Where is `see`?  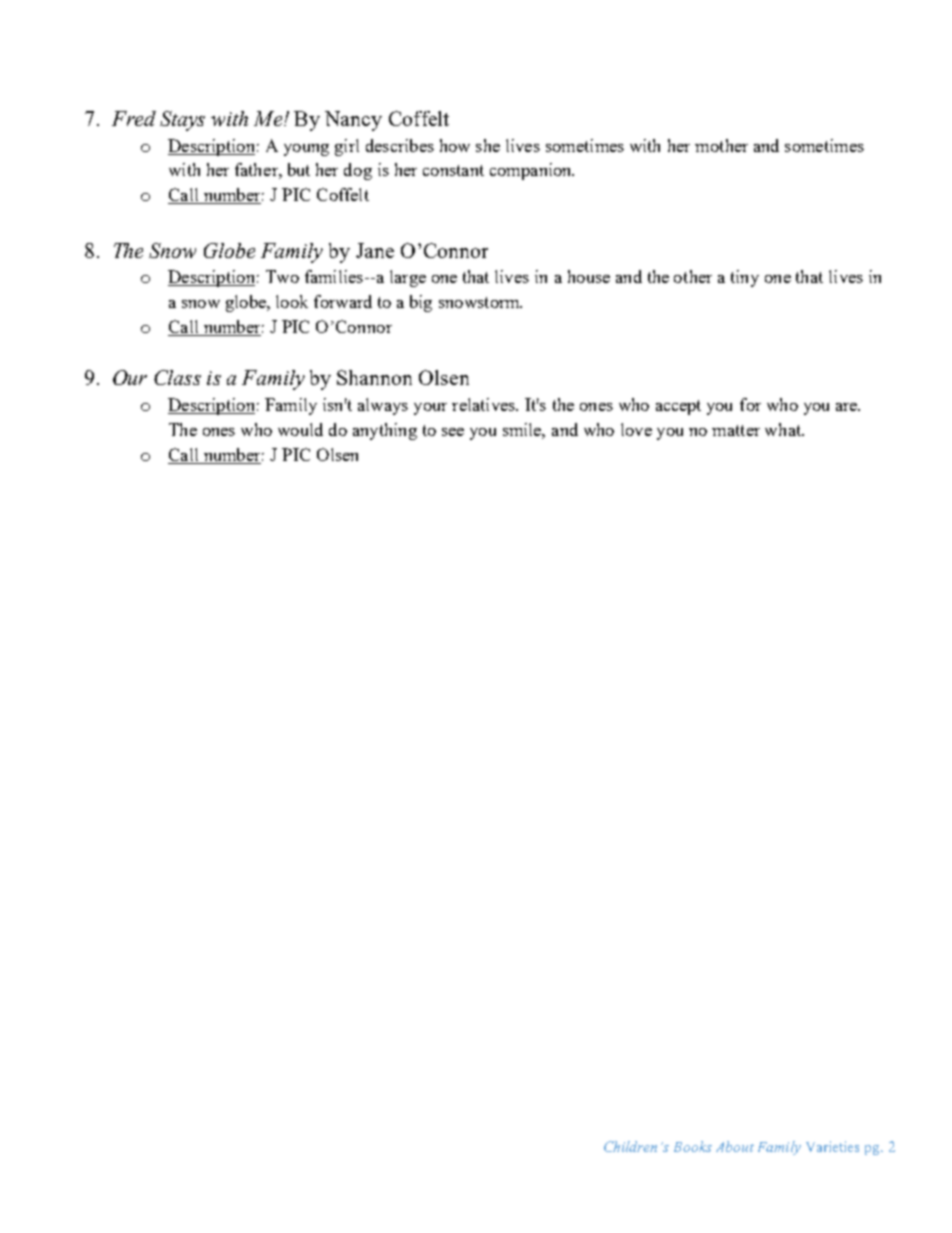 see is located at coordinates (453, 432).
